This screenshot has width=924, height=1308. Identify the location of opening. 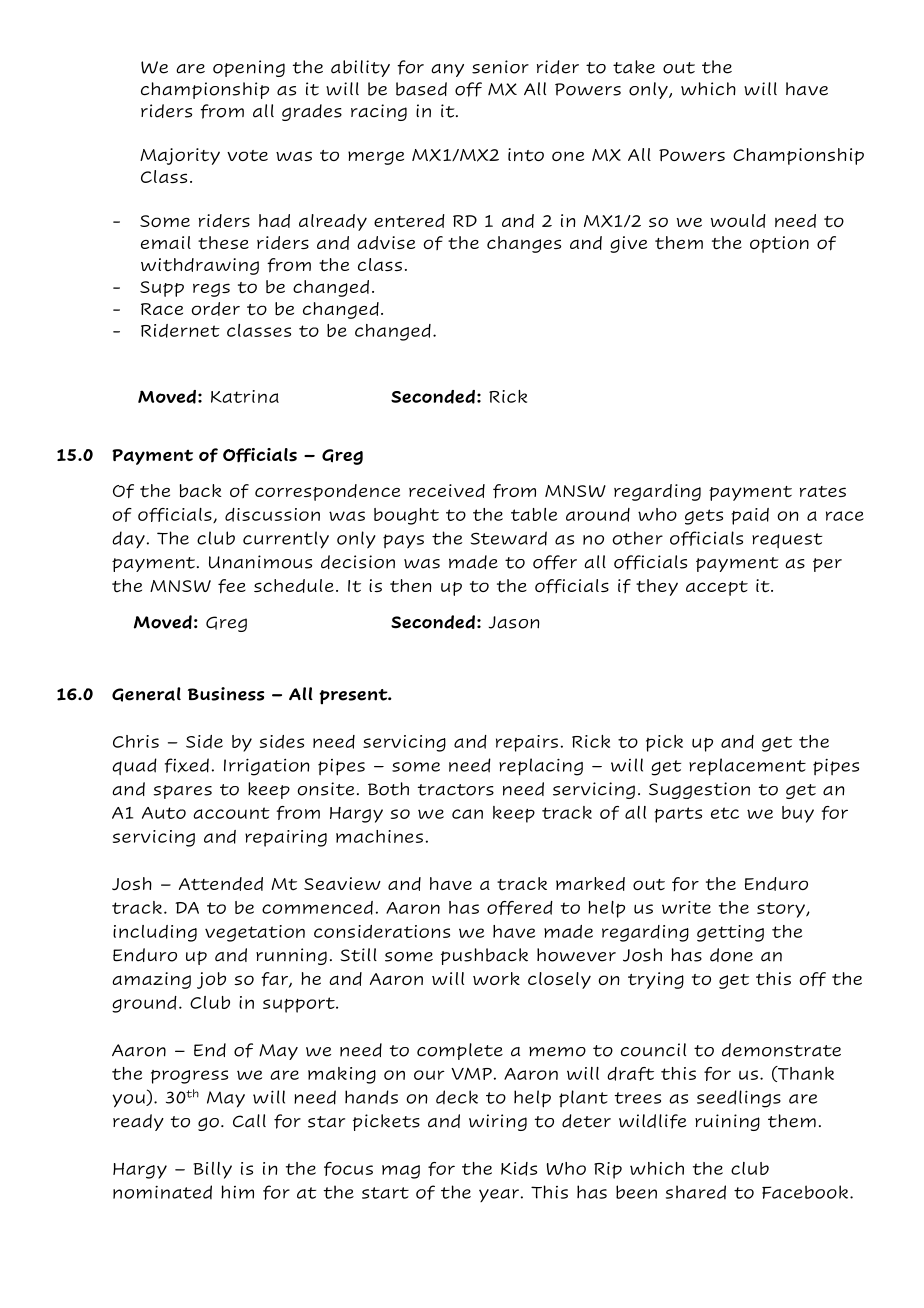
(249, 68).
